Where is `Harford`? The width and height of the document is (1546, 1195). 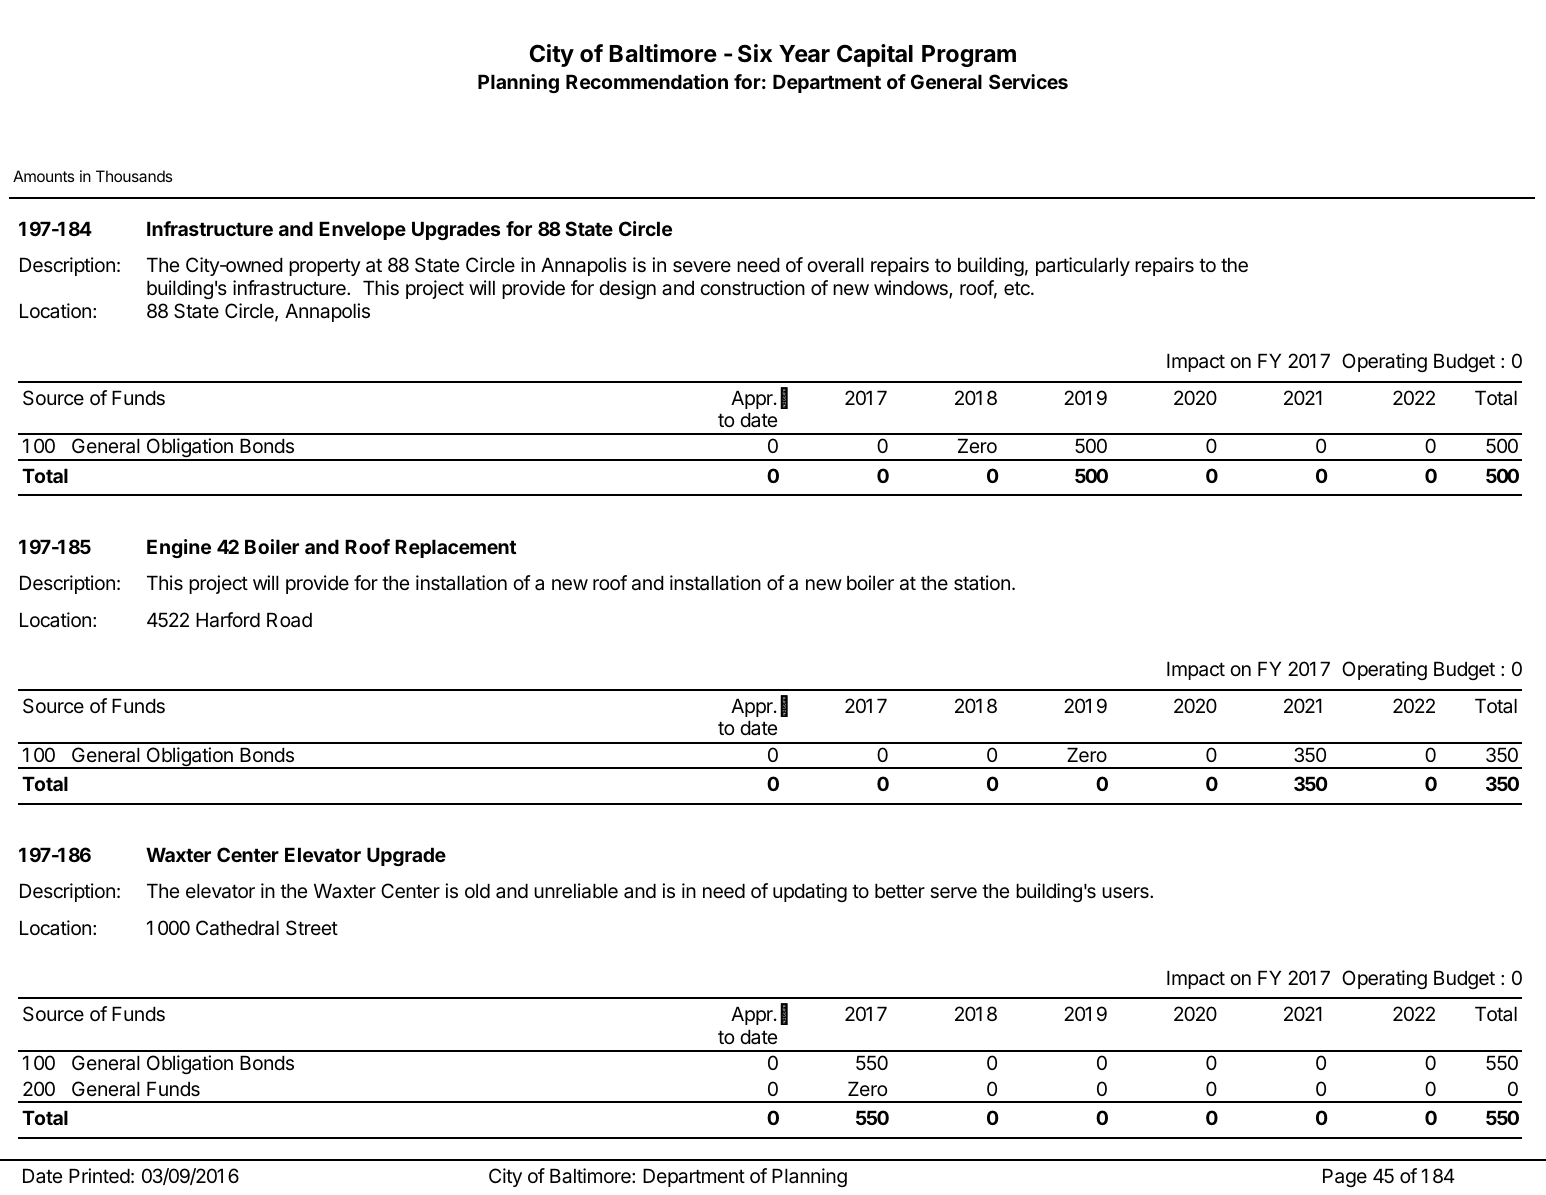
Harford is located at coordinates (228, 620).
